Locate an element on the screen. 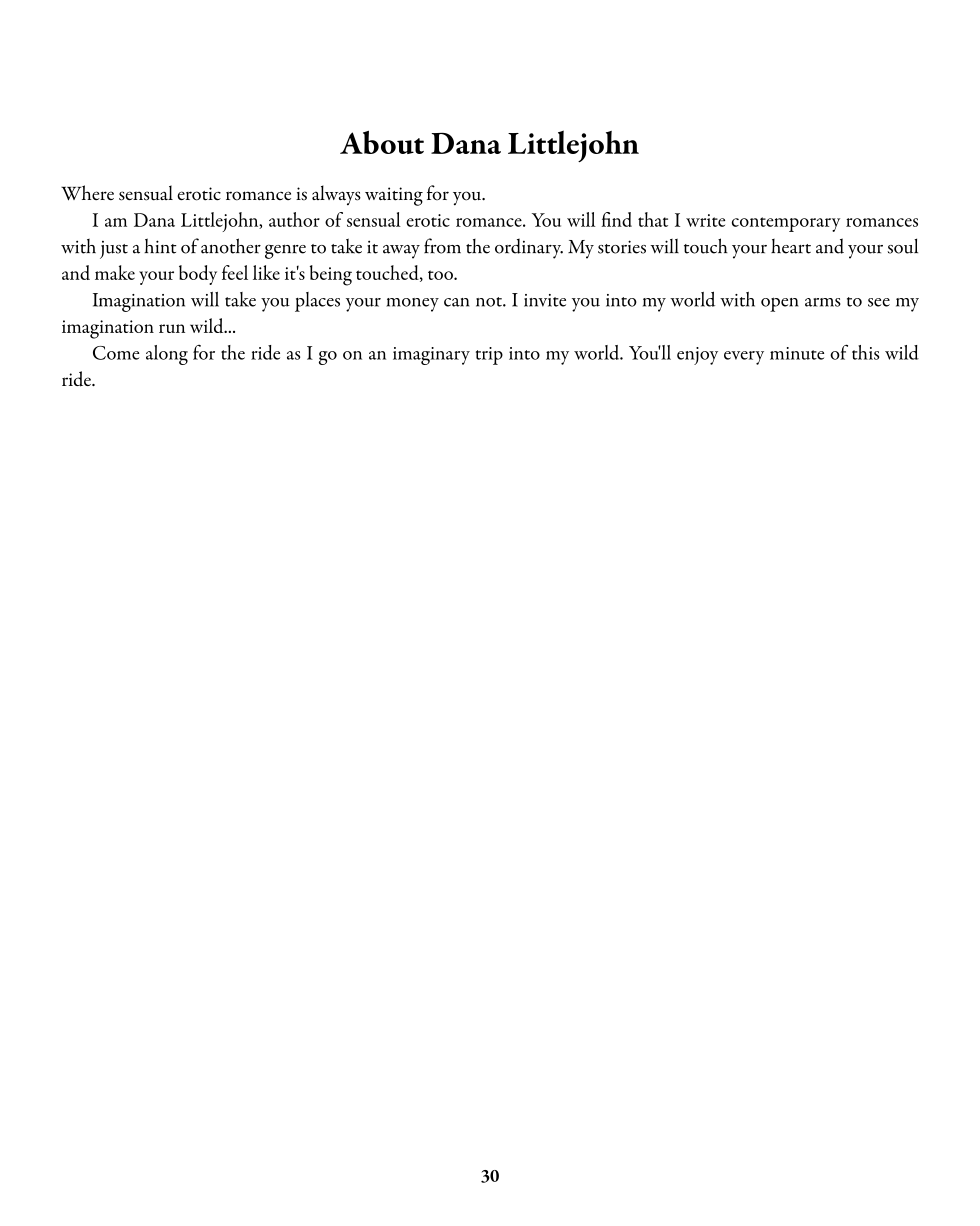 This screenshot has height=1226, width=980. always is located at coordinates (336, 195).
